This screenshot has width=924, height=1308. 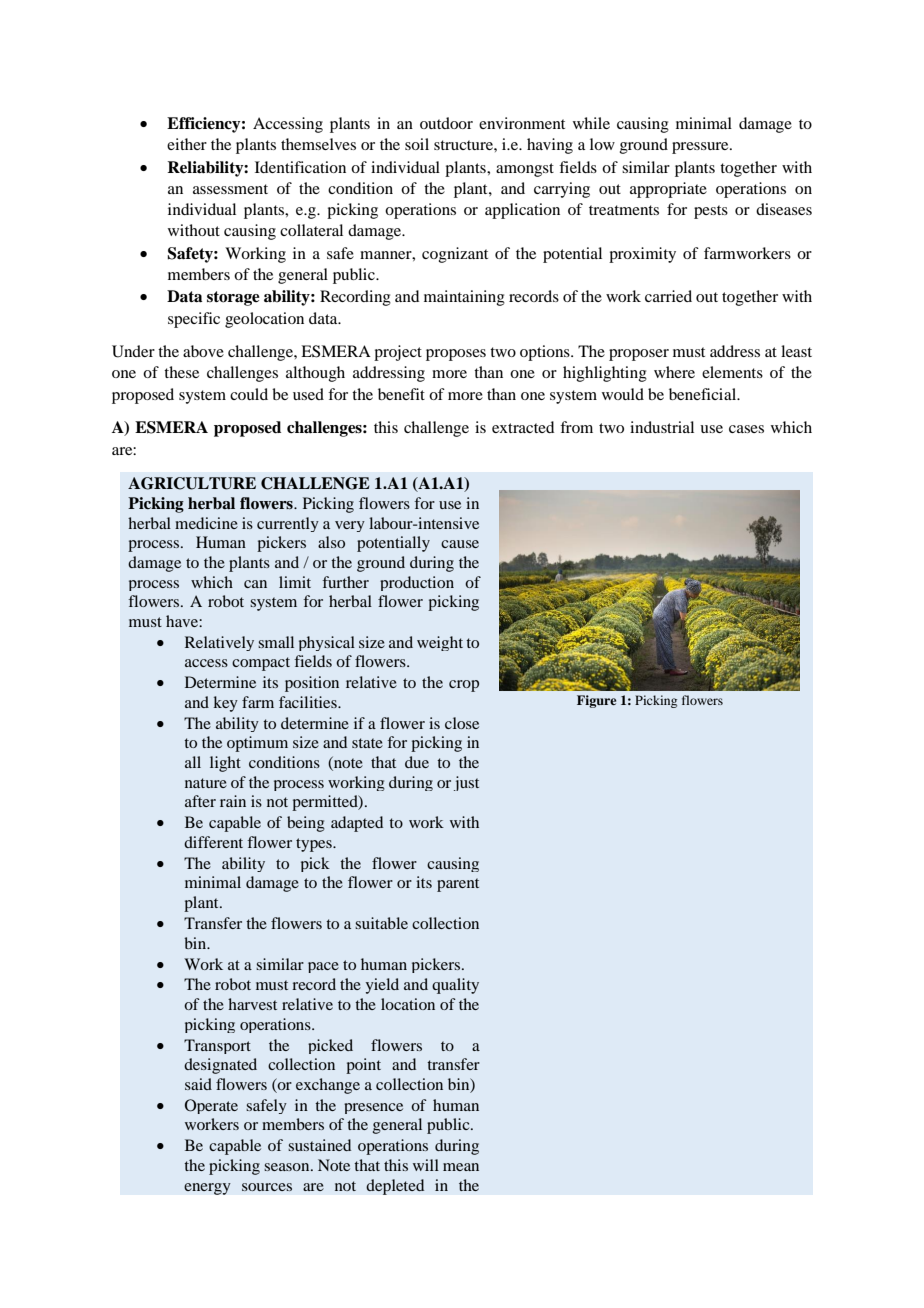 I want to click on different, so click(x=213, y=842).
